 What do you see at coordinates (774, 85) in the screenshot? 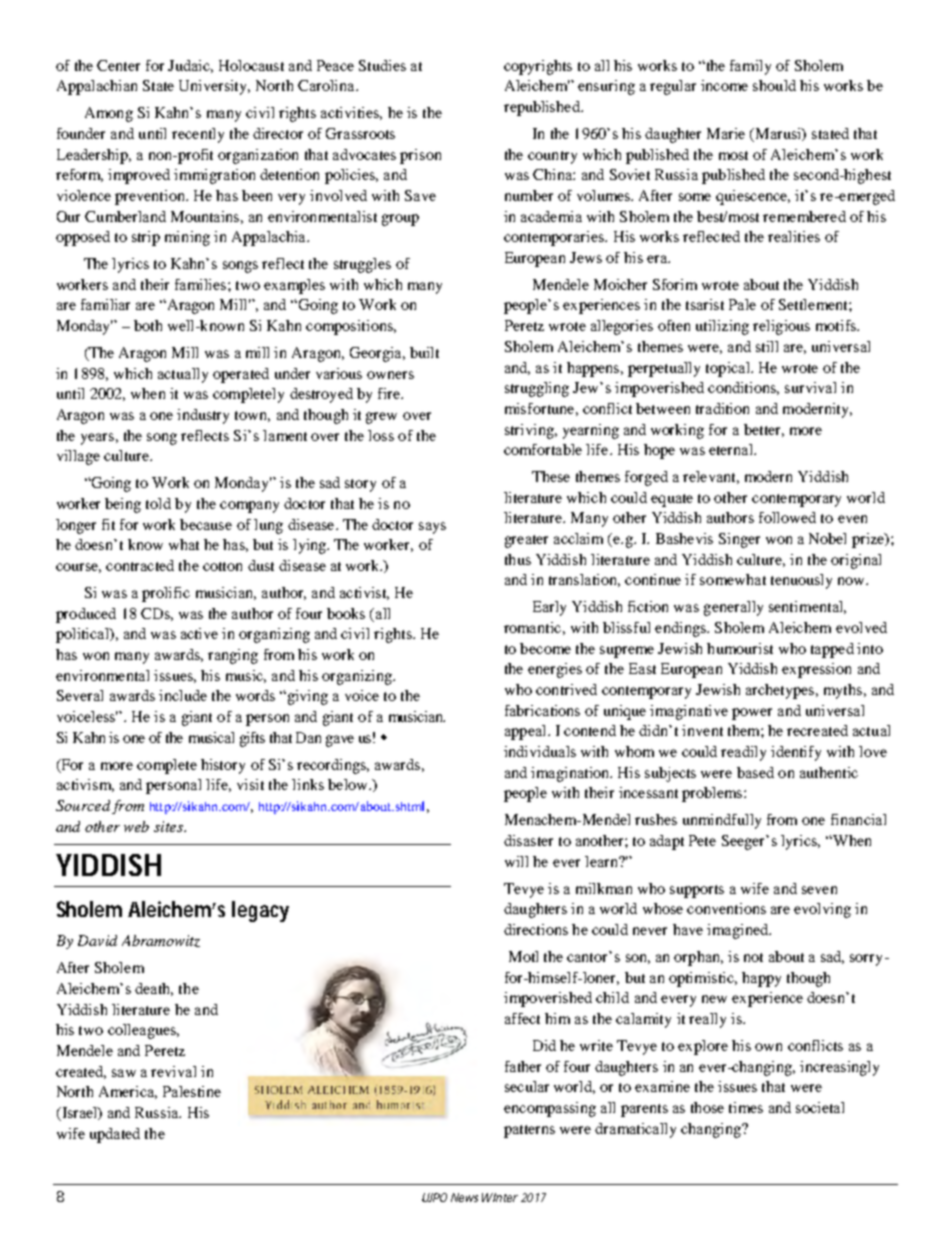
I see `should` at bounding box center [774, 85].
